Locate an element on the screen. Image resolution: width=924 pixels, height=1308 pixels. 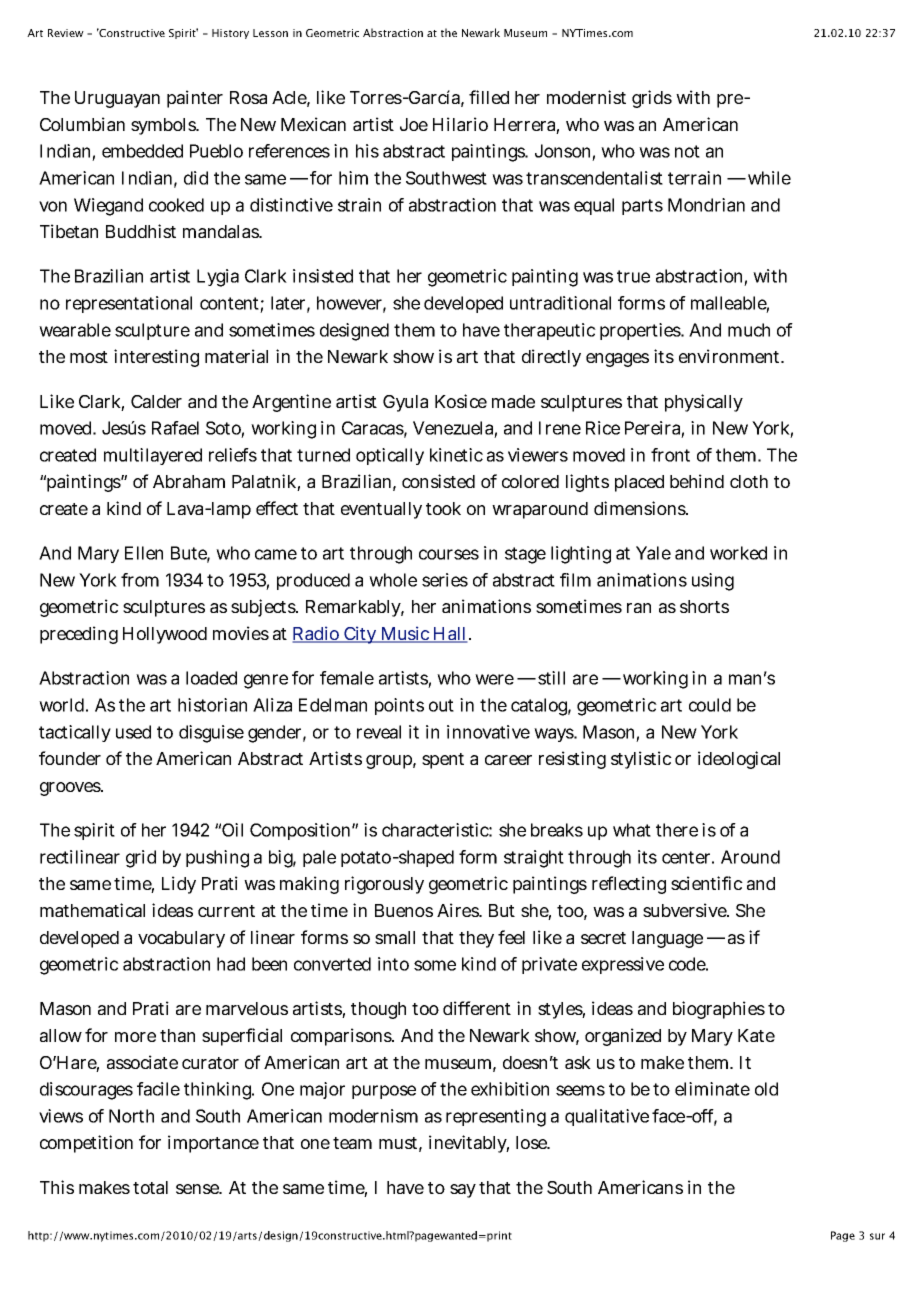
not is located at coordinates (687, 151).
